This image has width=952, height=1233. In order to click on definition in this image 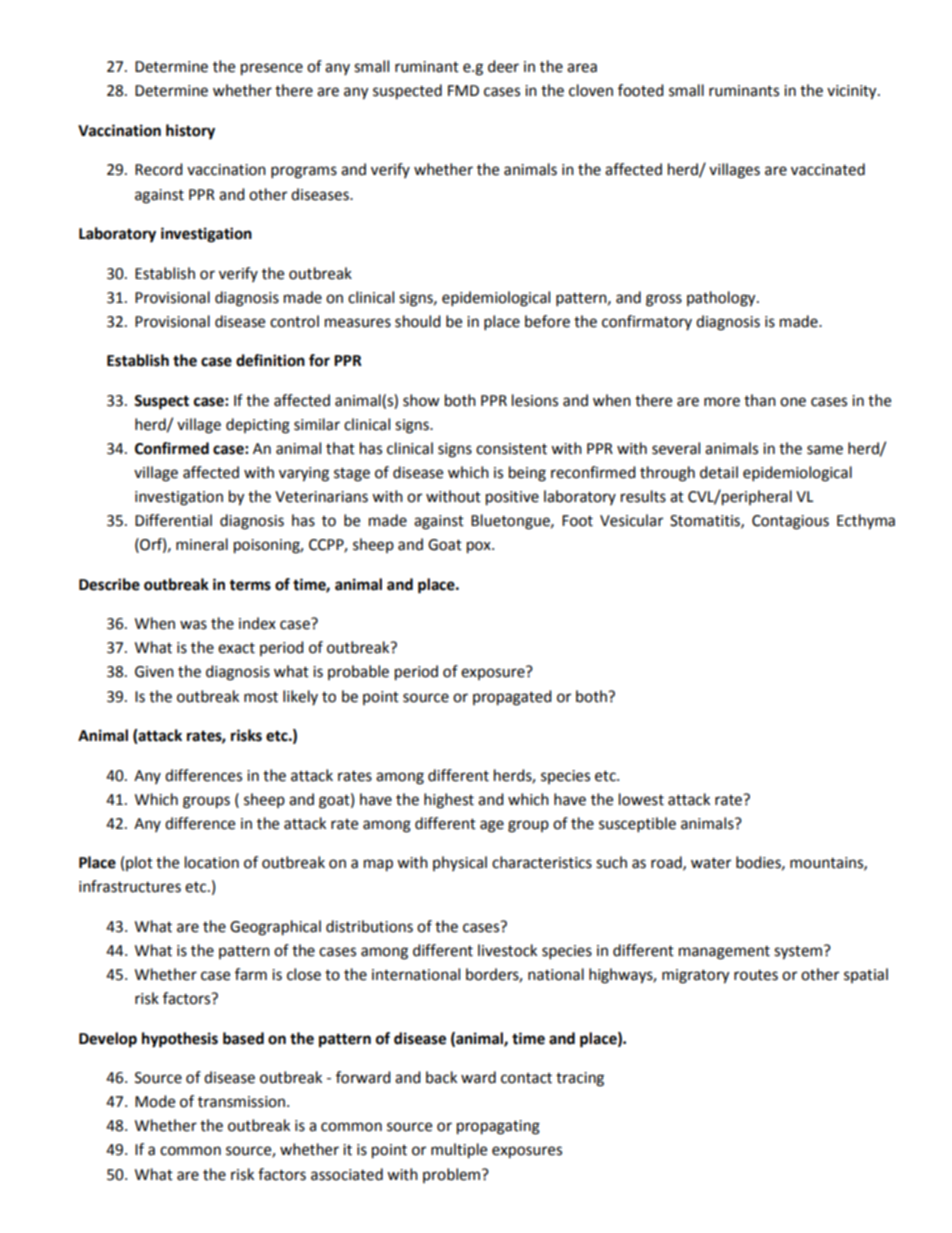, I will do `click(270, 360)`.
